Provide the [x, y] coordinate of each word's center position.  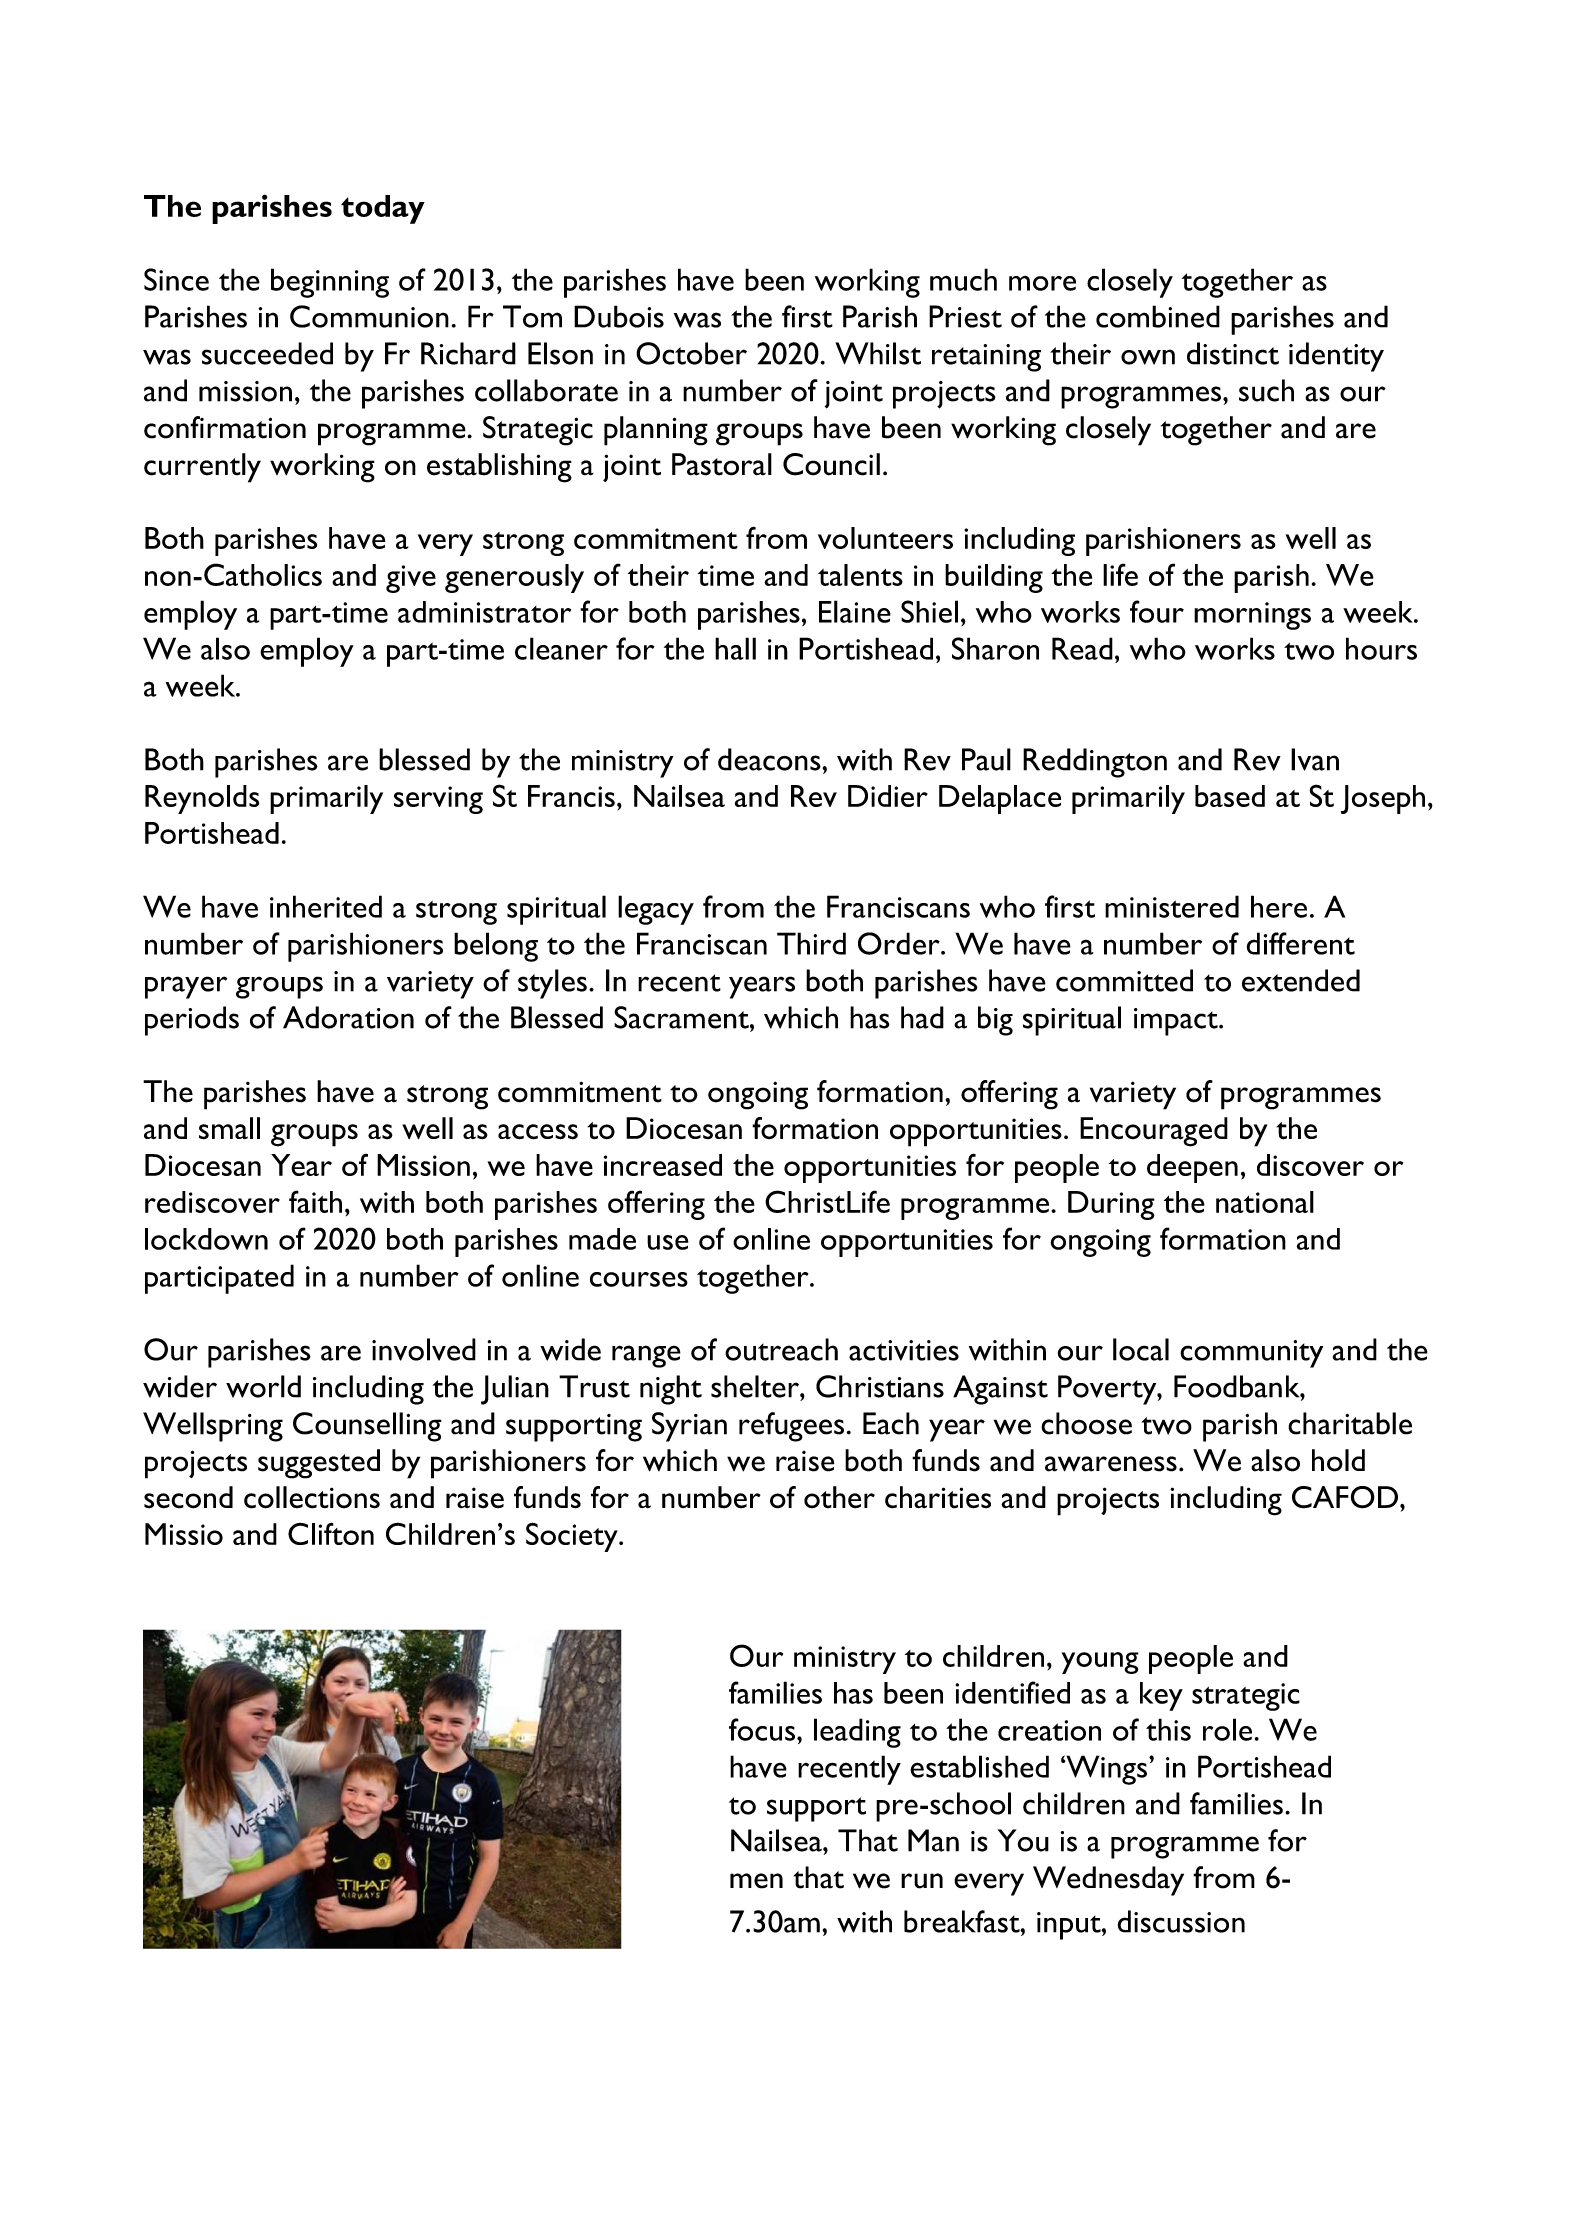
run [922, 1881]
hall [735, 648]
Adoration [348, 1017]
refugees [791, 1427]
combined [1158, 316]
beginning [330, 283]
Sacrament [682, 1017]
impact [1177, 1022]
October [691, 353]
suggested [319, 1464]
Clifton [331, 1533]
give [411, 579]
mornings [1252, 616]
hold [1338, 1460]
